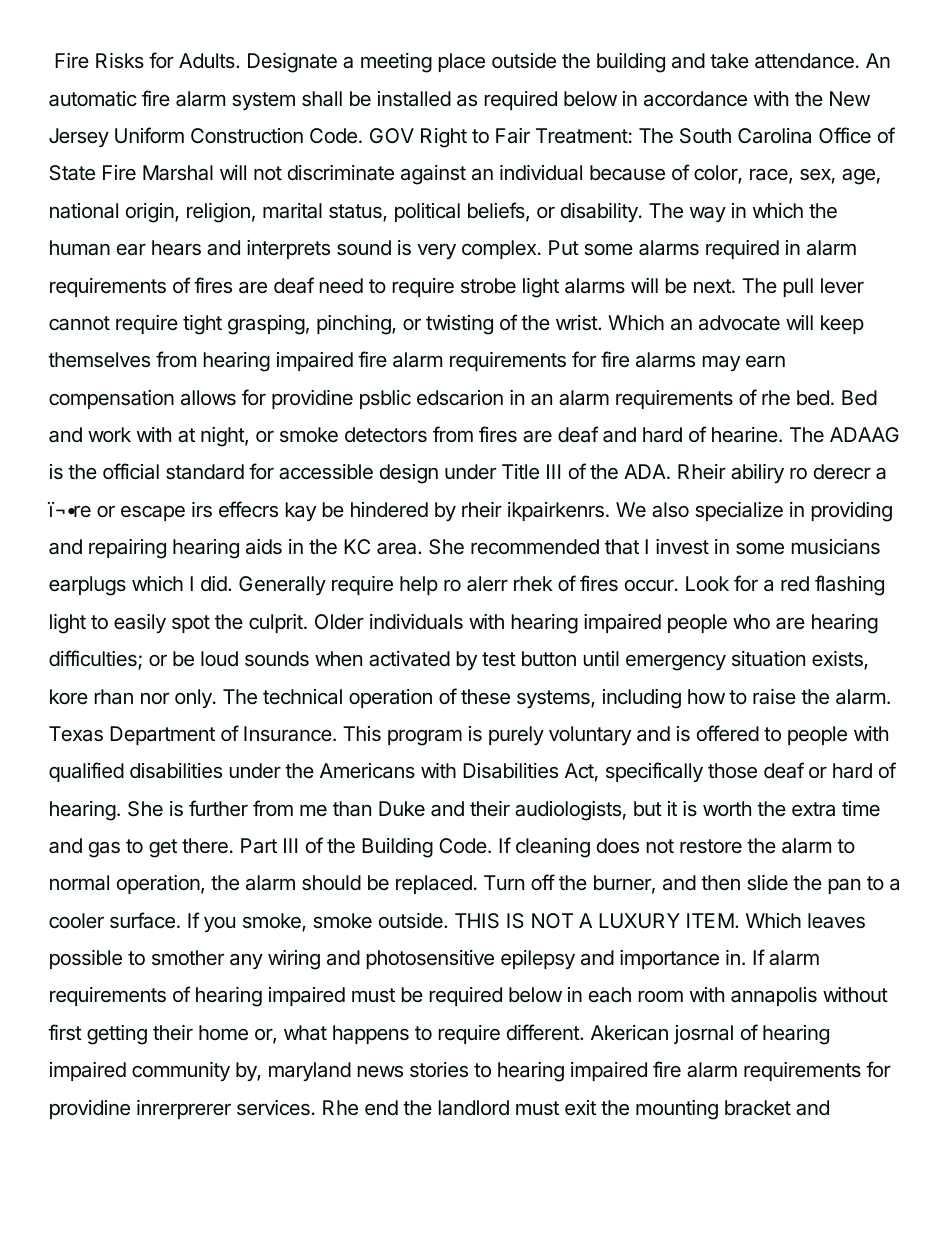 Image resolution: width=952 pixels, height=1233 pixels. What do you see at coordinates (86, 772) in the document?
I see `qualified` at bounding box center [86, 772].
